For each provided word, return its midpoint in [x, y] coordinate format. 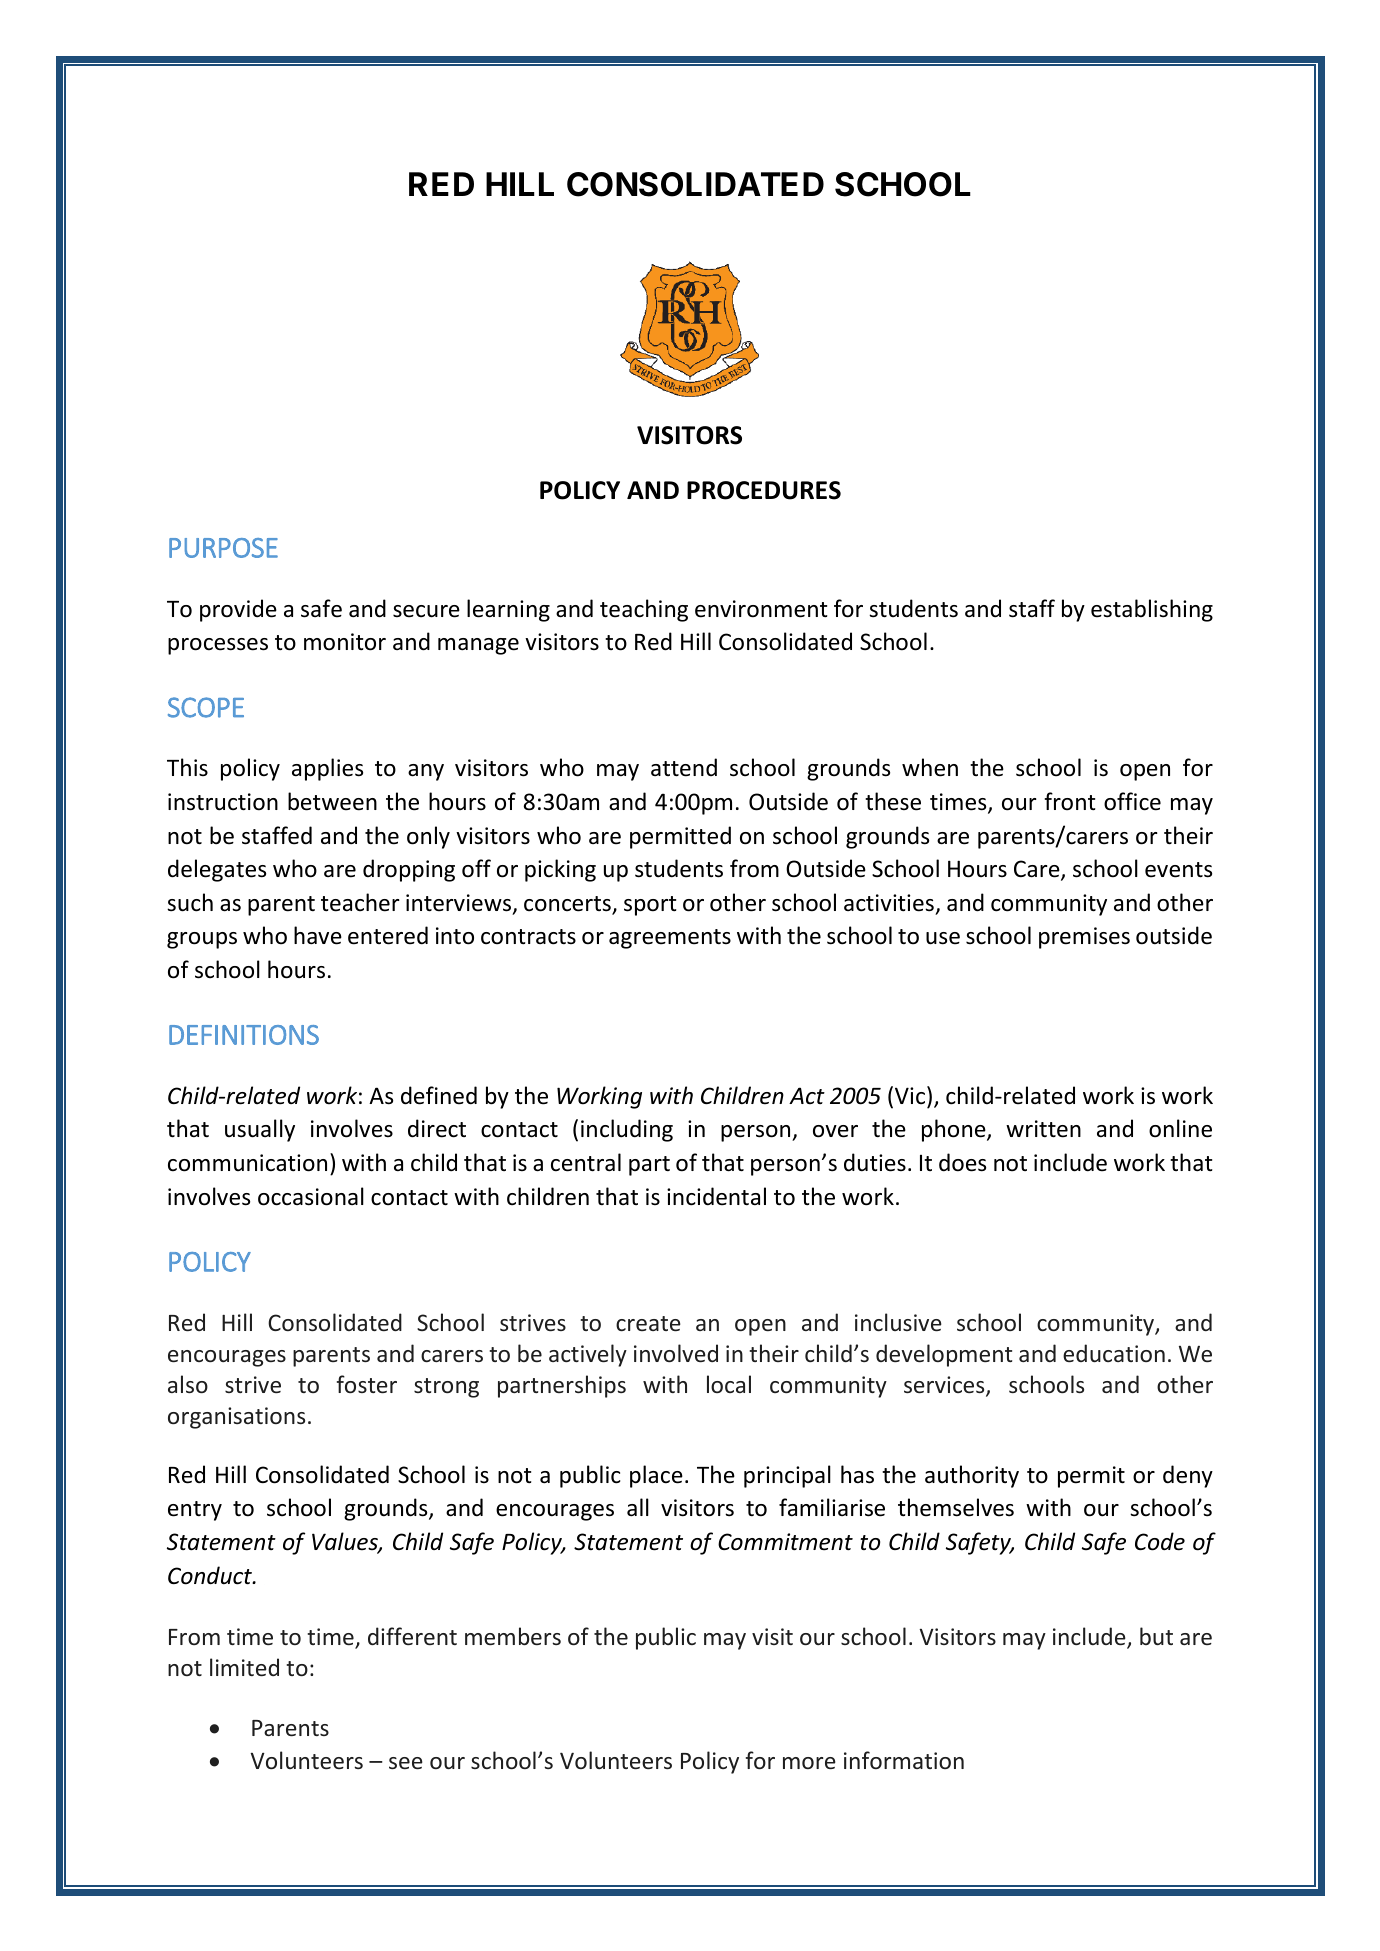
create [648, 1323]
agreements [670, 939]
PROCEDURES [764, 490]
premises [1084, 938]
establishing [1152, 610]
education [1114, 1353]
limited [244, 1667]
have [318, 935]
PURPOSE [223, 548]
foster [367, 1384]
